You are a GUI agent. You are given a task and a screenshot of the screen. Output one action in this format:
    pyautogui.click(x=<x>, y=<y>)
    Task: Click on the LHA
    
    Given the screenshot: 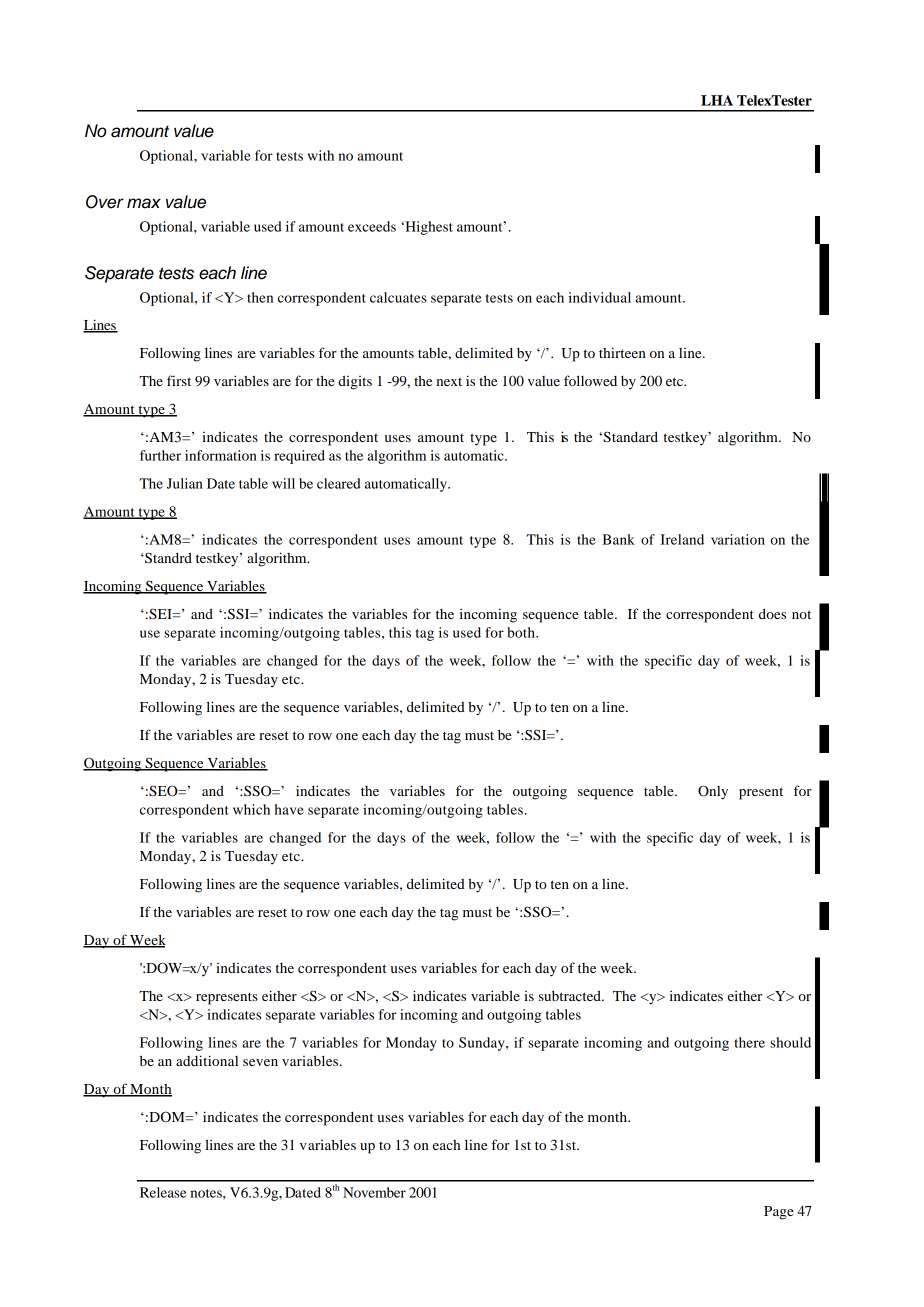 What is the action you would take?
    pyautogui.click(x=717, y=100)
